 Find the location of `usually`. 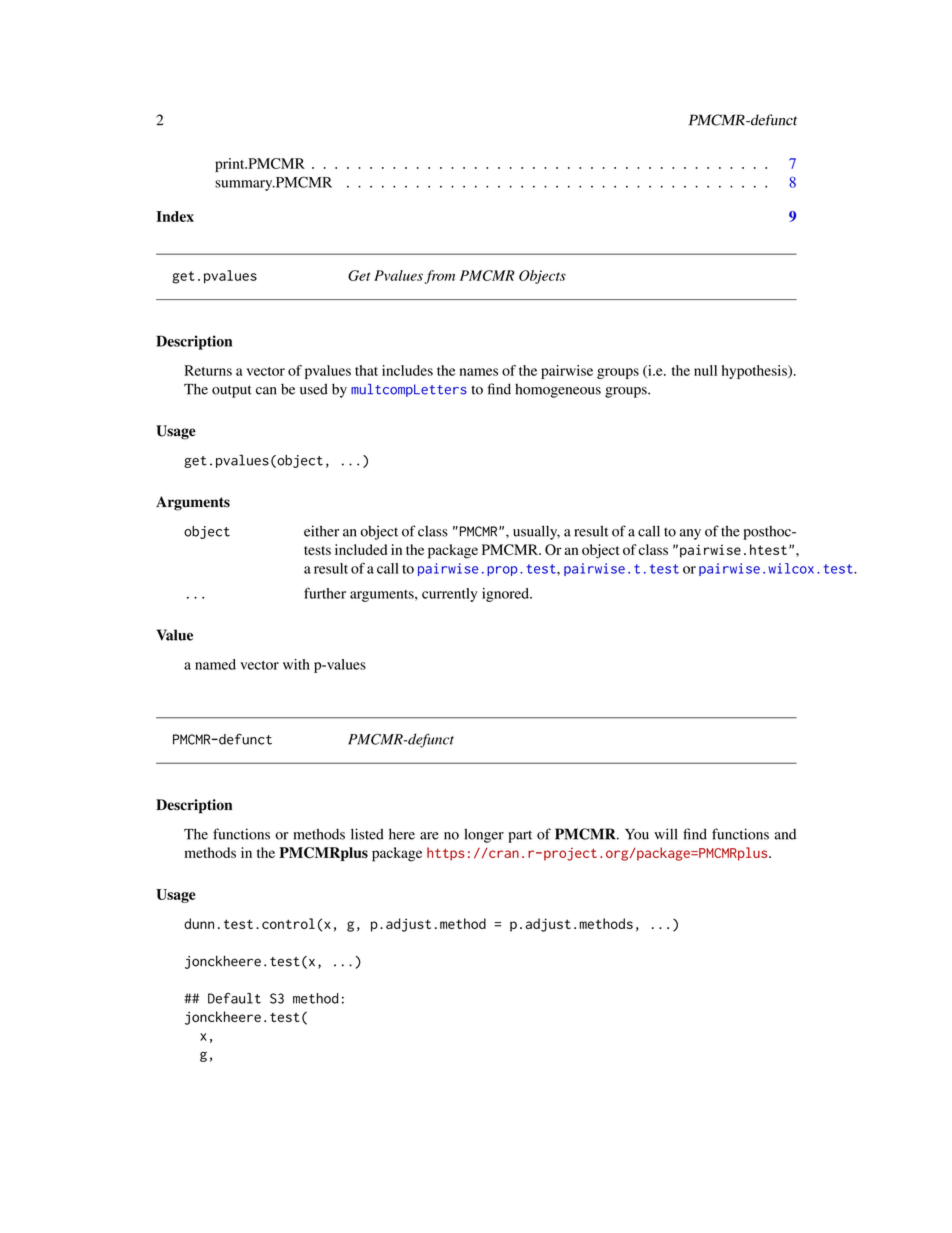

usually is located at coordinates (536, 532).
